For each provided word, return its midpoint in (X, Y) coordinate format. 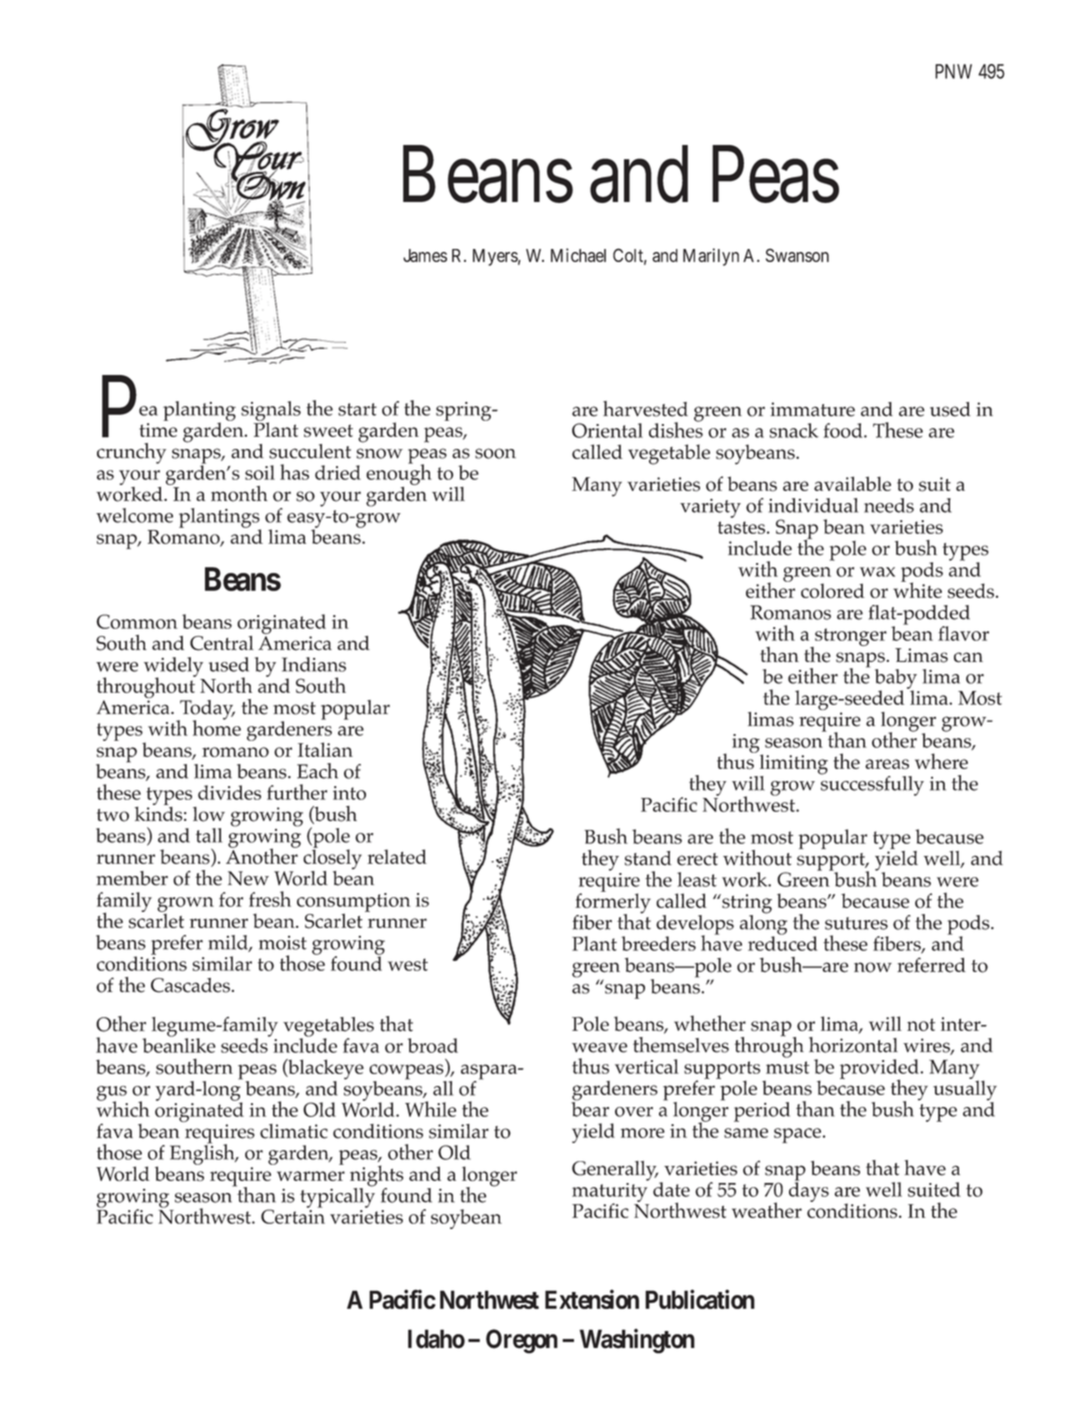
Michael (578, 255)
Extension (592, 1299)
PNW (953, 71)
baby (896, 680)
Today (206, 711)
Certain (293, 1215)
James (425, 255)
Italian (325, 749)
